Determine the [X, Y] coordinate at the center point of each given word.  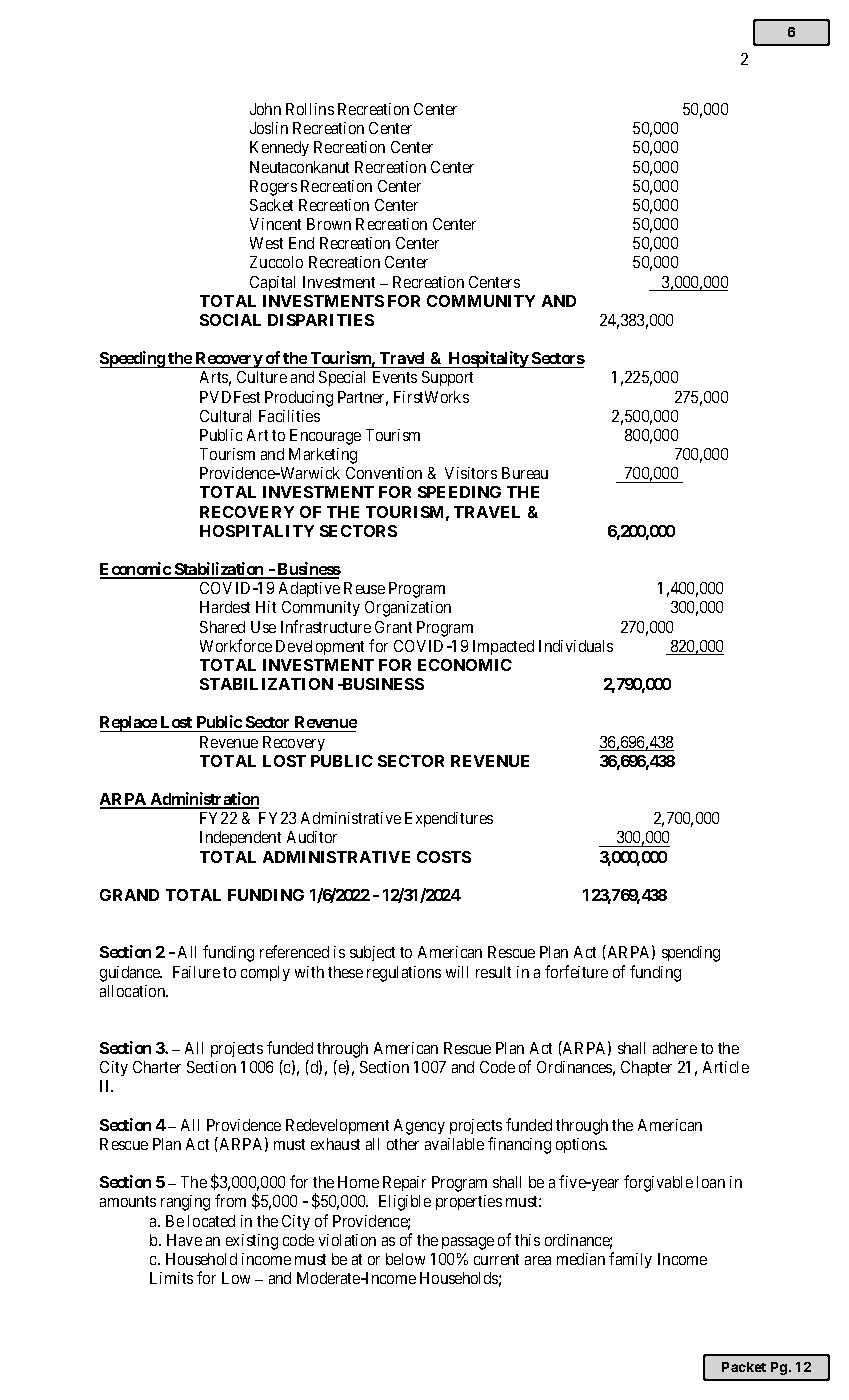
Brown [329, 224]
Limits [171, 1278]
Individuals [576, 646]
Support [447, 378]
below [405, 1259]
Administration [203, 800]
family [630, 1260]
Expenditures [449, 819]
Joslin [269, 128]
